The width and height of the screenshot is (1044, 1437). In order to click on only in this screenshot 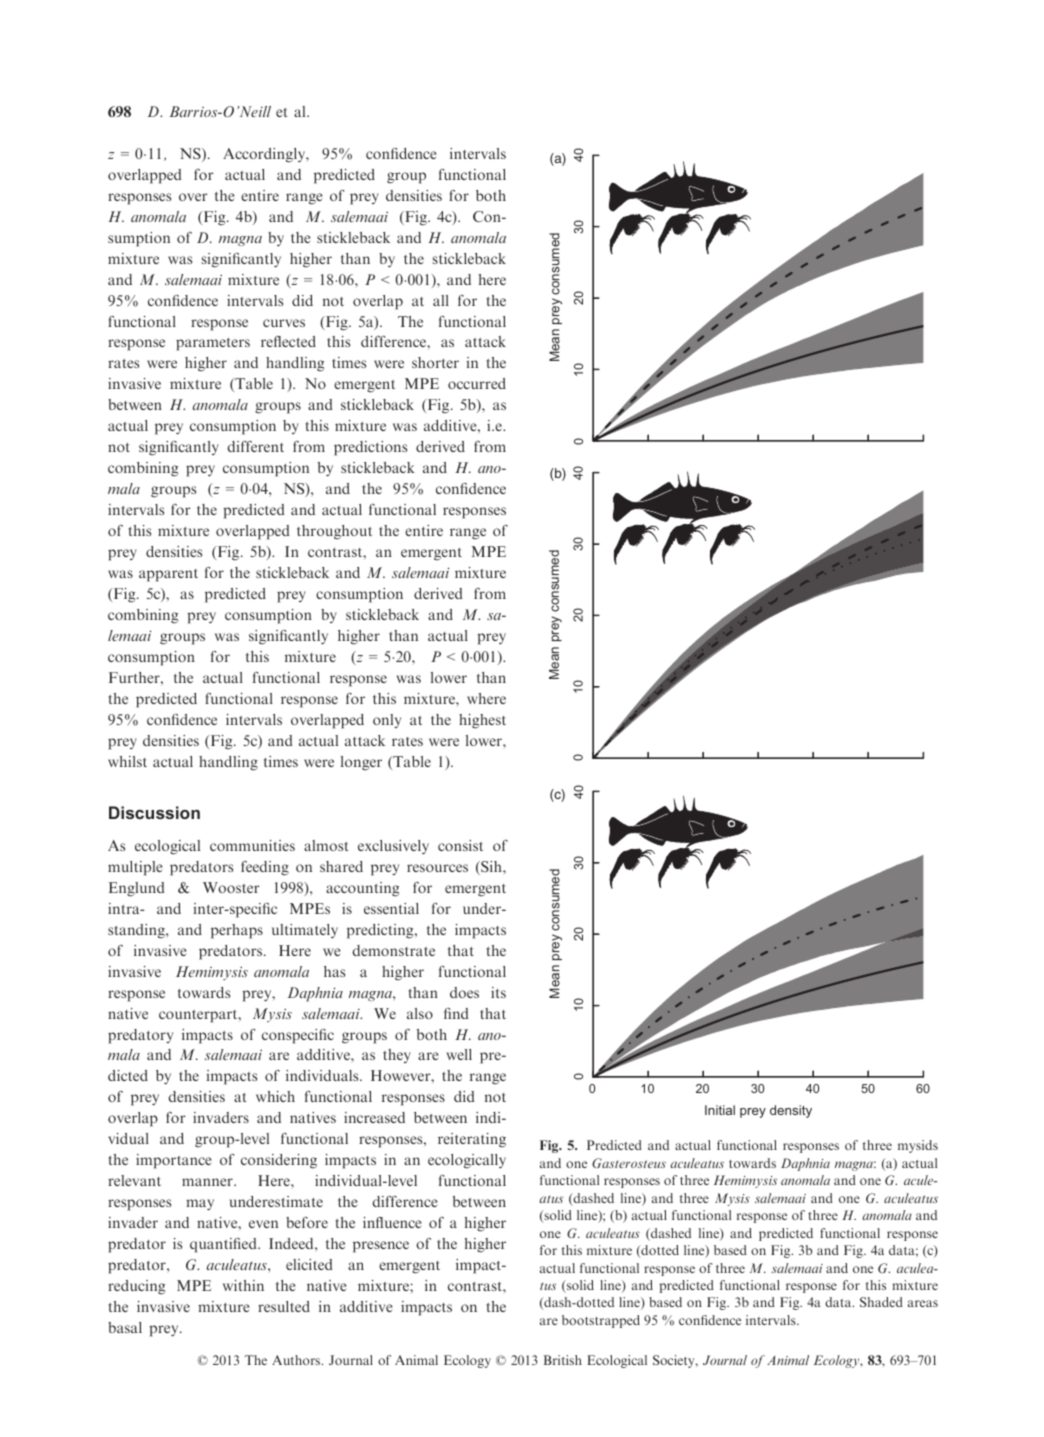, I will do `click(387, 721)`.
